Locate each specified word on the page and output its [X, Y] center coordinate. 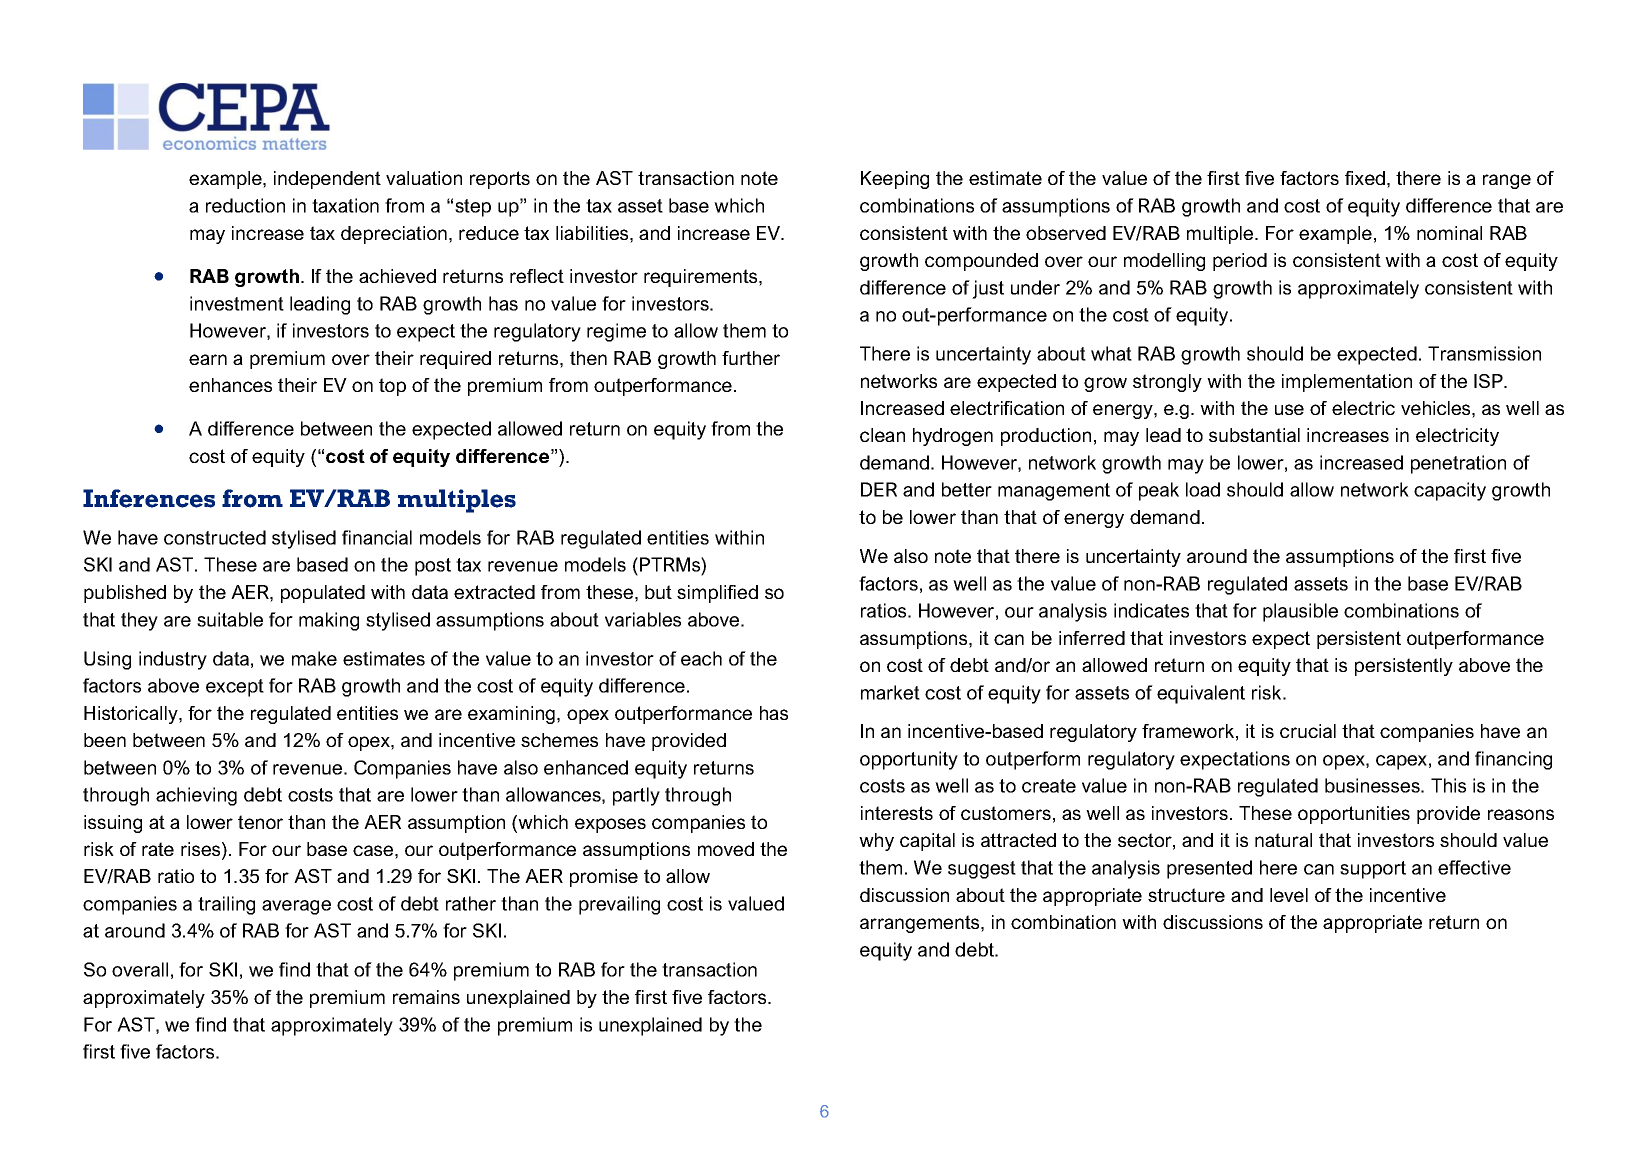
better [967, 489]
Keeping [895, 180]
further [751, 358]
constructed [215, 537]
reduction [245, 205]
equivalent [1201, 694]
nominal [1449, 233]
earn [208, 359]
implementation [1347, 383]
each [701, 658]
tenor [260, 822]
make [314, 658]
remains [426, 997]
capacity [1450, 491]
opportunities [1354, 815]
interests [897, 813]
